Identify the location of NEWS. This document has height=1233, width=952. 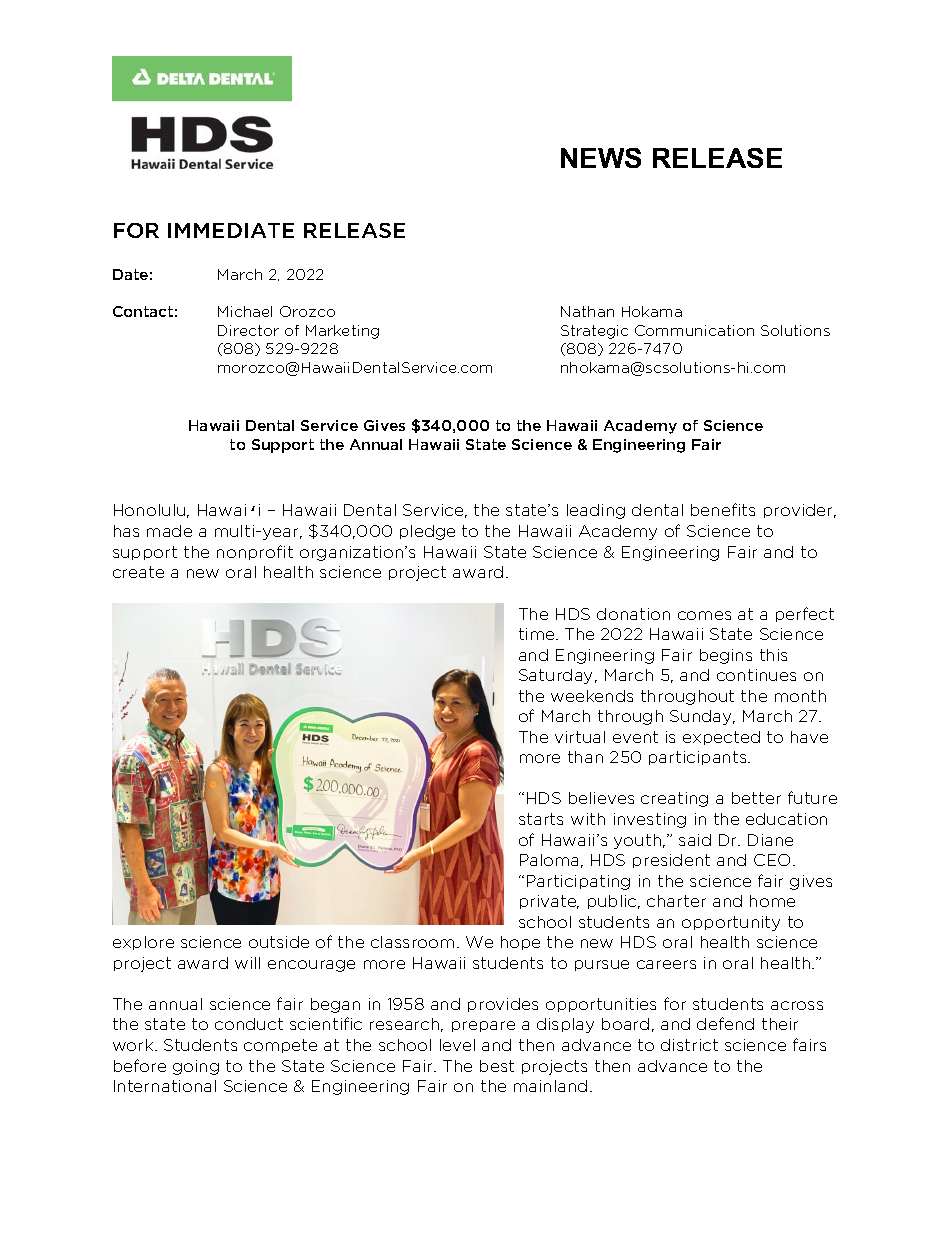
(601, 158).
